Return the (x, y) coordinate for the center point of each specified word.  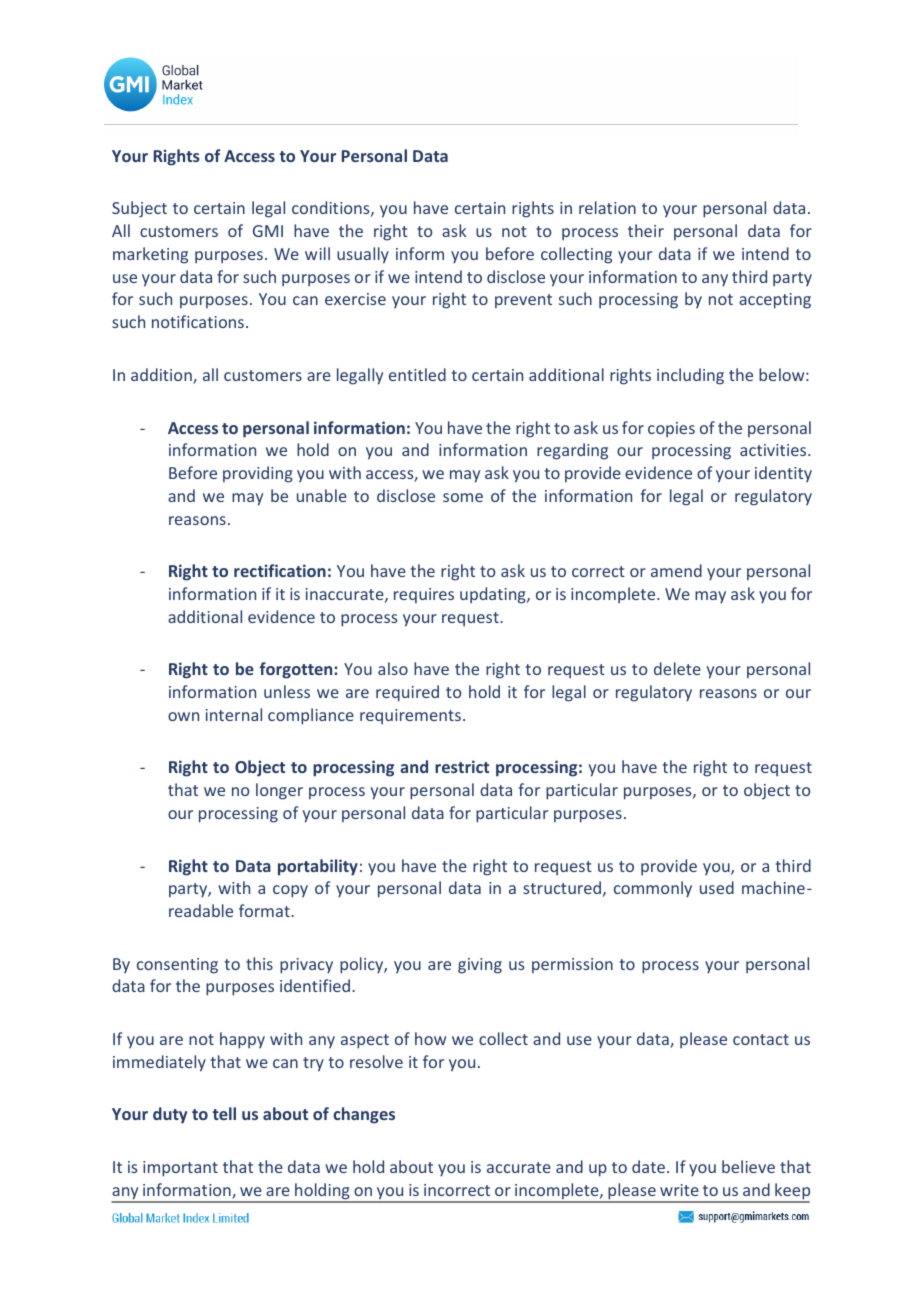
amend (676, 570)
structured (562, 887)
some (463, 497)
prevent (523, 301)
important (180, 1169)
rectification (280, 570)
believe (748, 1166)
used (717, 887)
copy (290, 891)
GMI (268, 231)
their (646, 230)
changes (364, 1115)
